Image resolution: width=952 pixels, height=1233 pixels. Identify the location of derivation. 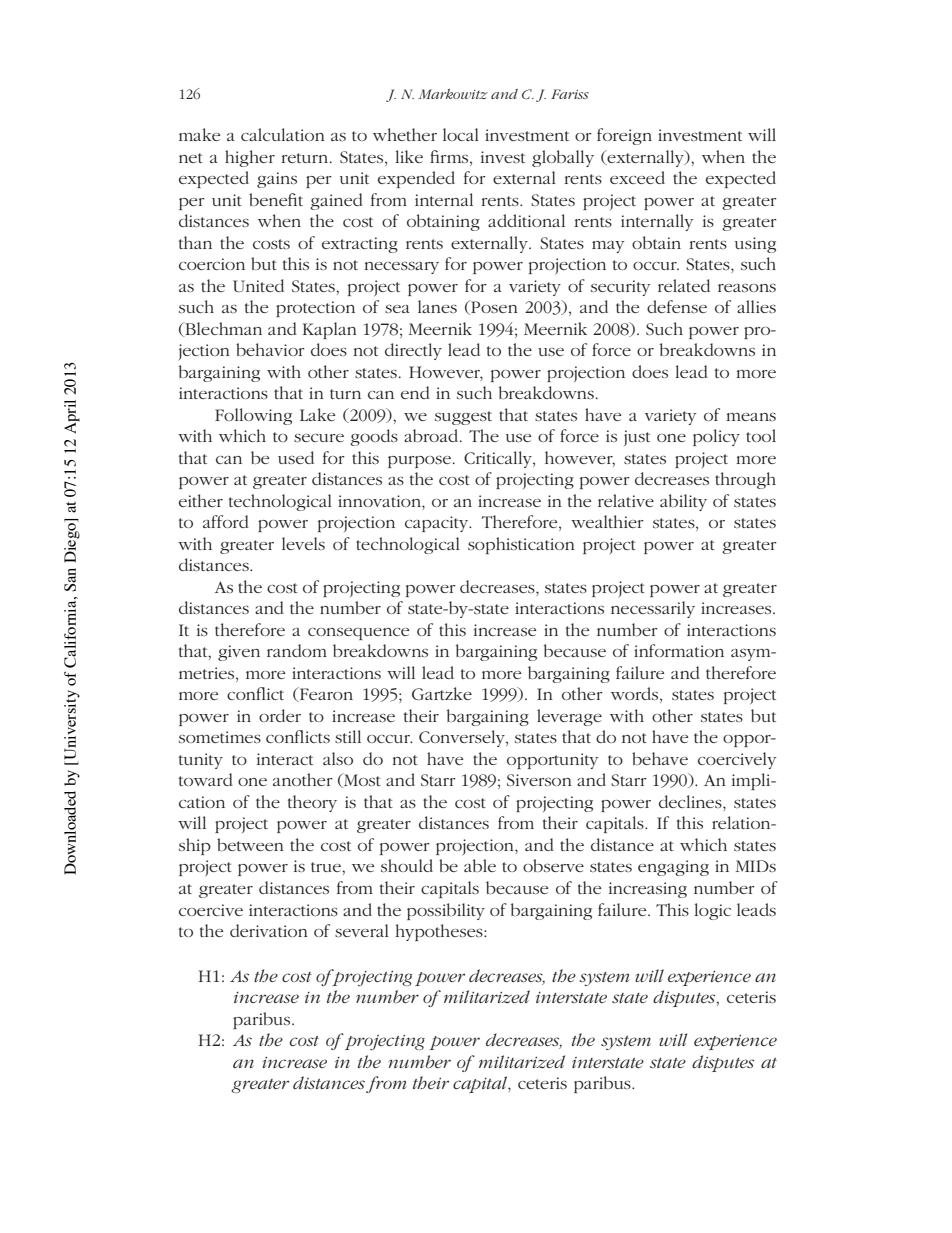
(269, 930).
